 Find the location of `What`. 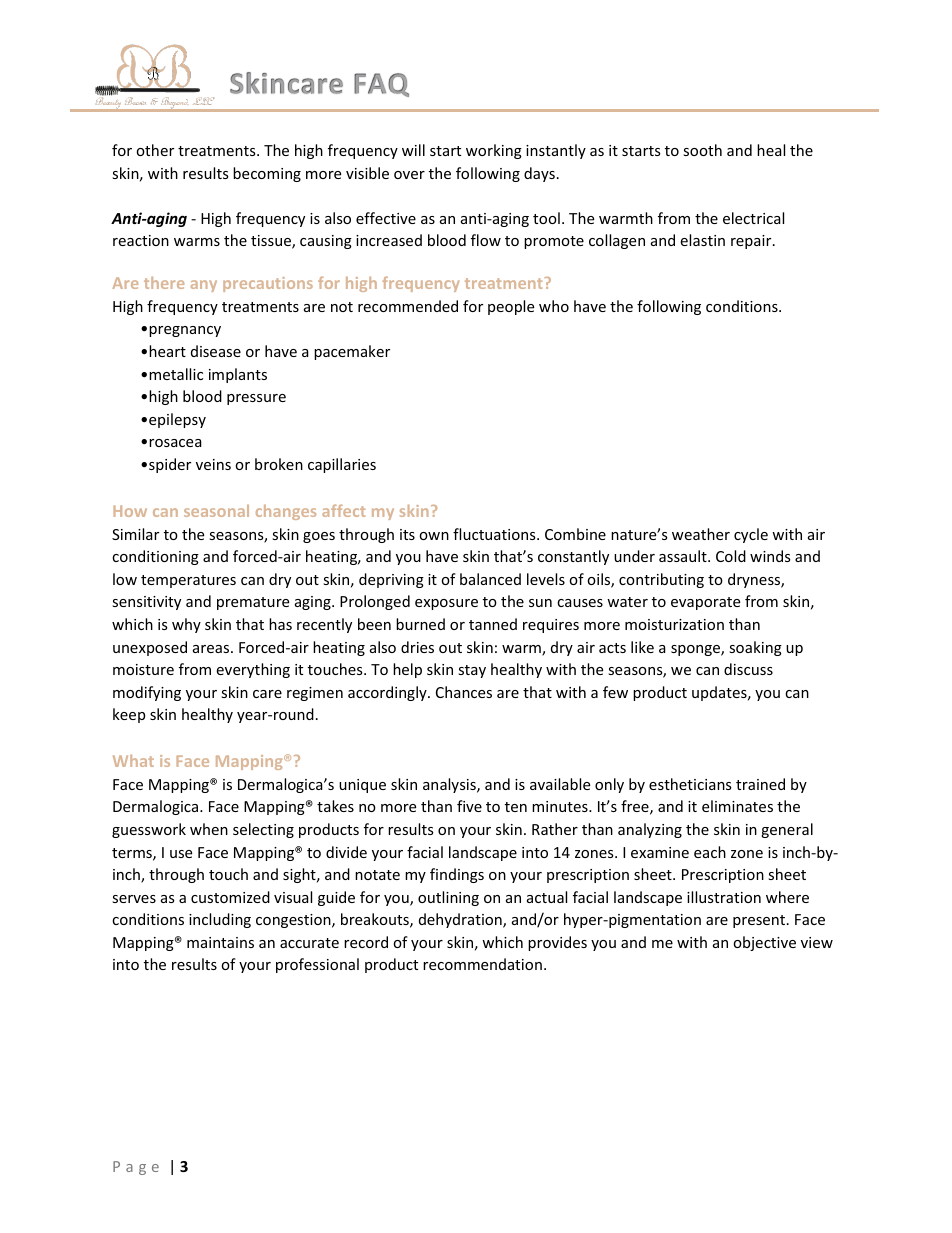

What is located at coordinates (133, 761).
